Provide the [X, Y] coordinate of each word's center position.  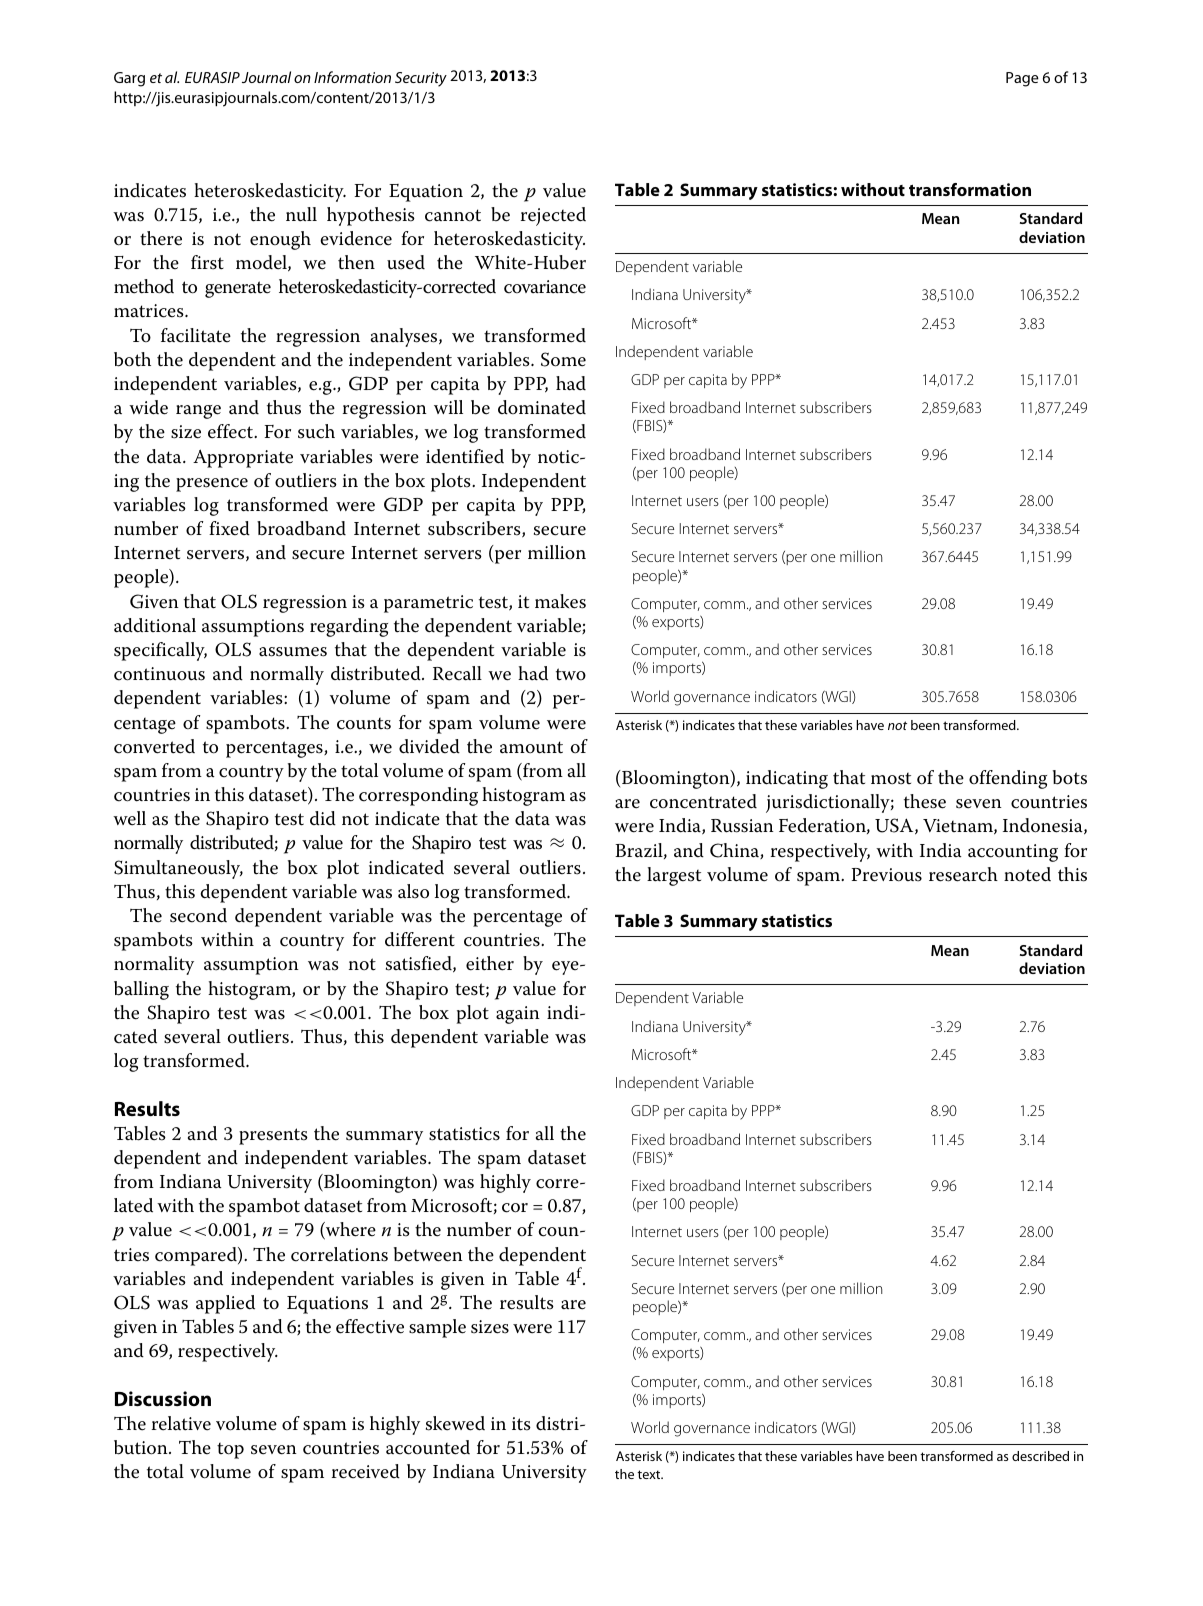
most [891, 778]
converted [154, 746]
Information [352, 77]
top [230, 1450]
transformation [970, 189]
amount [531, 747]
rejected [553, 216]
